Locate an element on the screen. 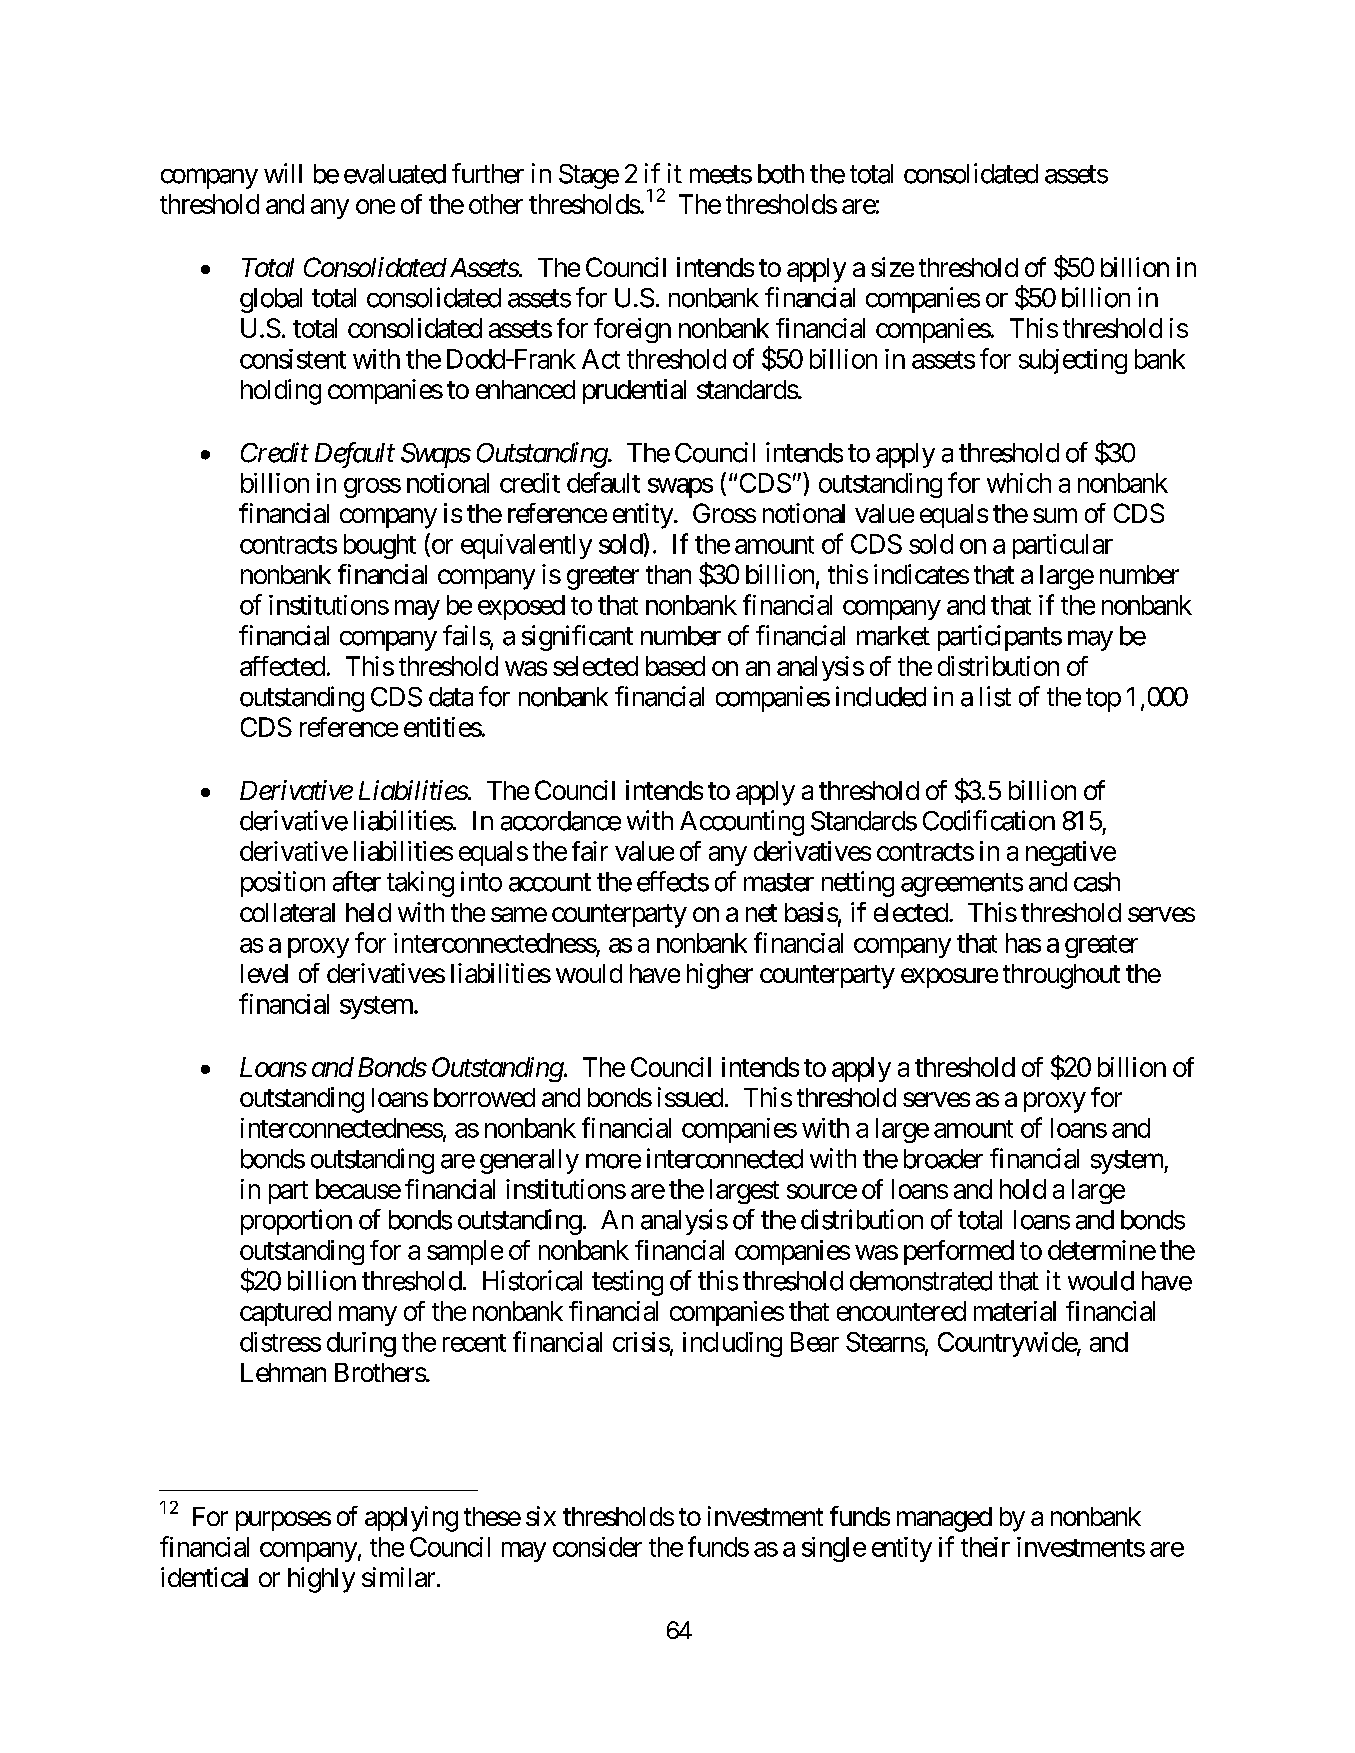 The image size is (1355, 1753). highly is located at coordinates (321, 1580).
